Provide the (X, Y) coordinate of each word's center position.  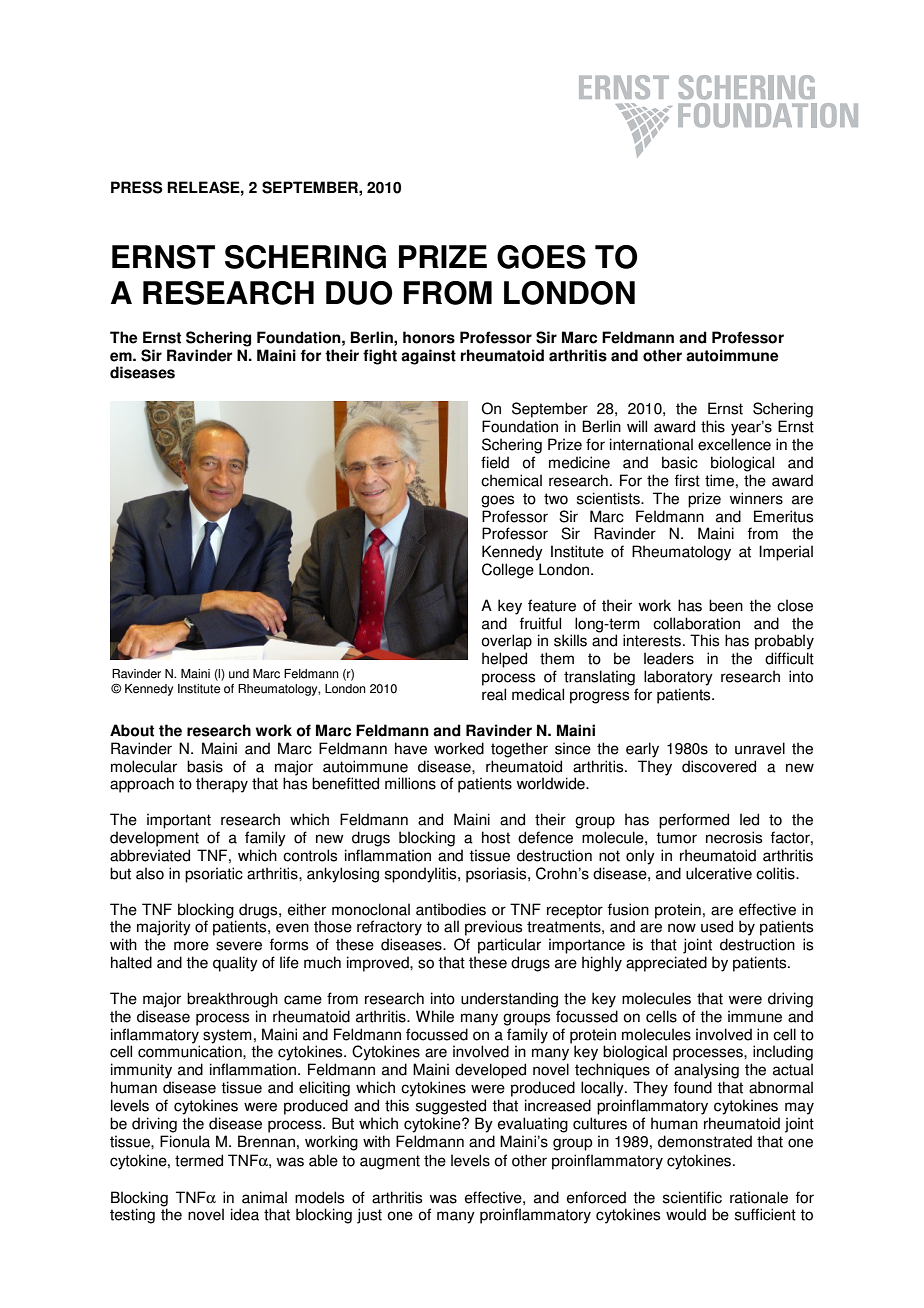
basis (205, 766)
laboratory (678, 678)
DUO (359, 293)
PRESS (137, 187)
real (494, 694)
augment (390, 1162)
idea (245, 1214)
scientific (692, 1197)
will (637, 426)
